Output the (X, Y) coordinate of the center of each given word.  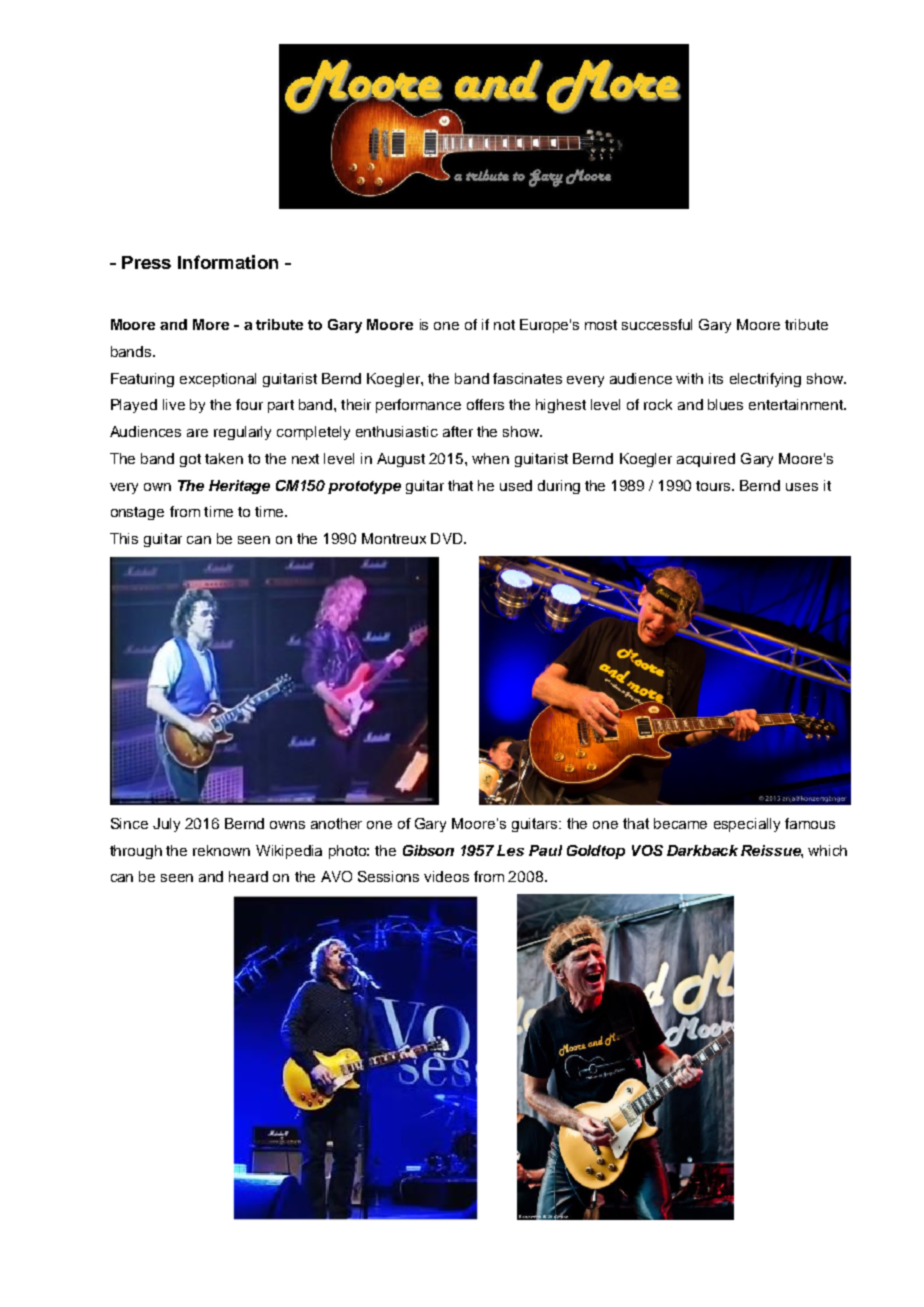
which (827, 850)
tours (715, 486)
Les (510, 850)
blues (725, 404)
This (124, 538)
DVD (448, 538)
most (601, 325)
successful (657, 324)
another (336, 823)
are (197, 433)
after (458, 431)
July (166, 825)
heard (248, 876)
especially (747, 825)
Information (228, 262)
